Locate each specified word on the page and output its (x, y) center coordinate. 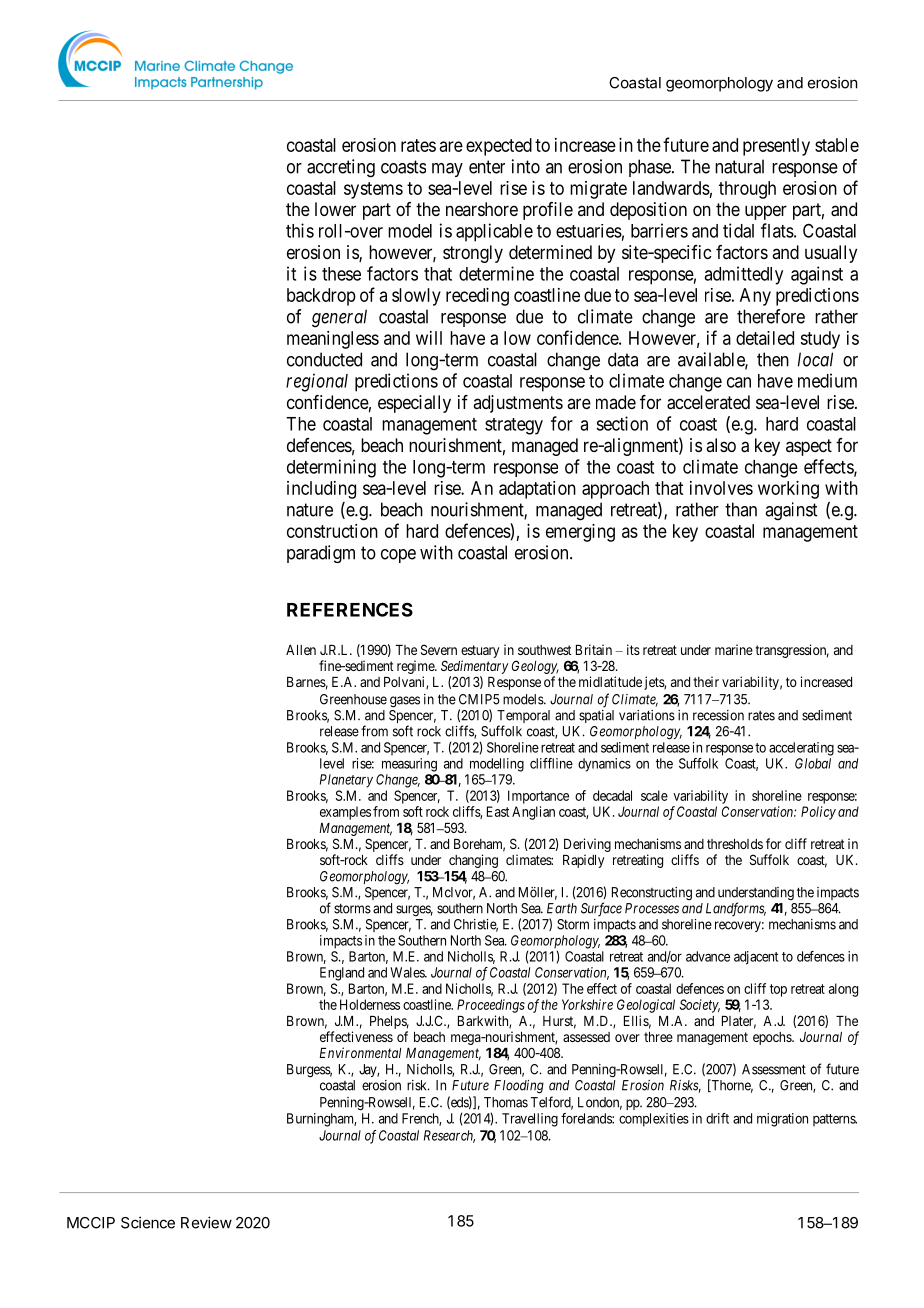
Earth (562, 908)
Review (206, 1222)
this (300, 230)
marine (734, 649)
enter (487, 167)
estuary (480, 653)
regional (317, 382)
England (342, 974)
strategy (514, 426)
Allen (301, 650)
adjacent (756, 958)
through (747, 190)
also (721, 445)
